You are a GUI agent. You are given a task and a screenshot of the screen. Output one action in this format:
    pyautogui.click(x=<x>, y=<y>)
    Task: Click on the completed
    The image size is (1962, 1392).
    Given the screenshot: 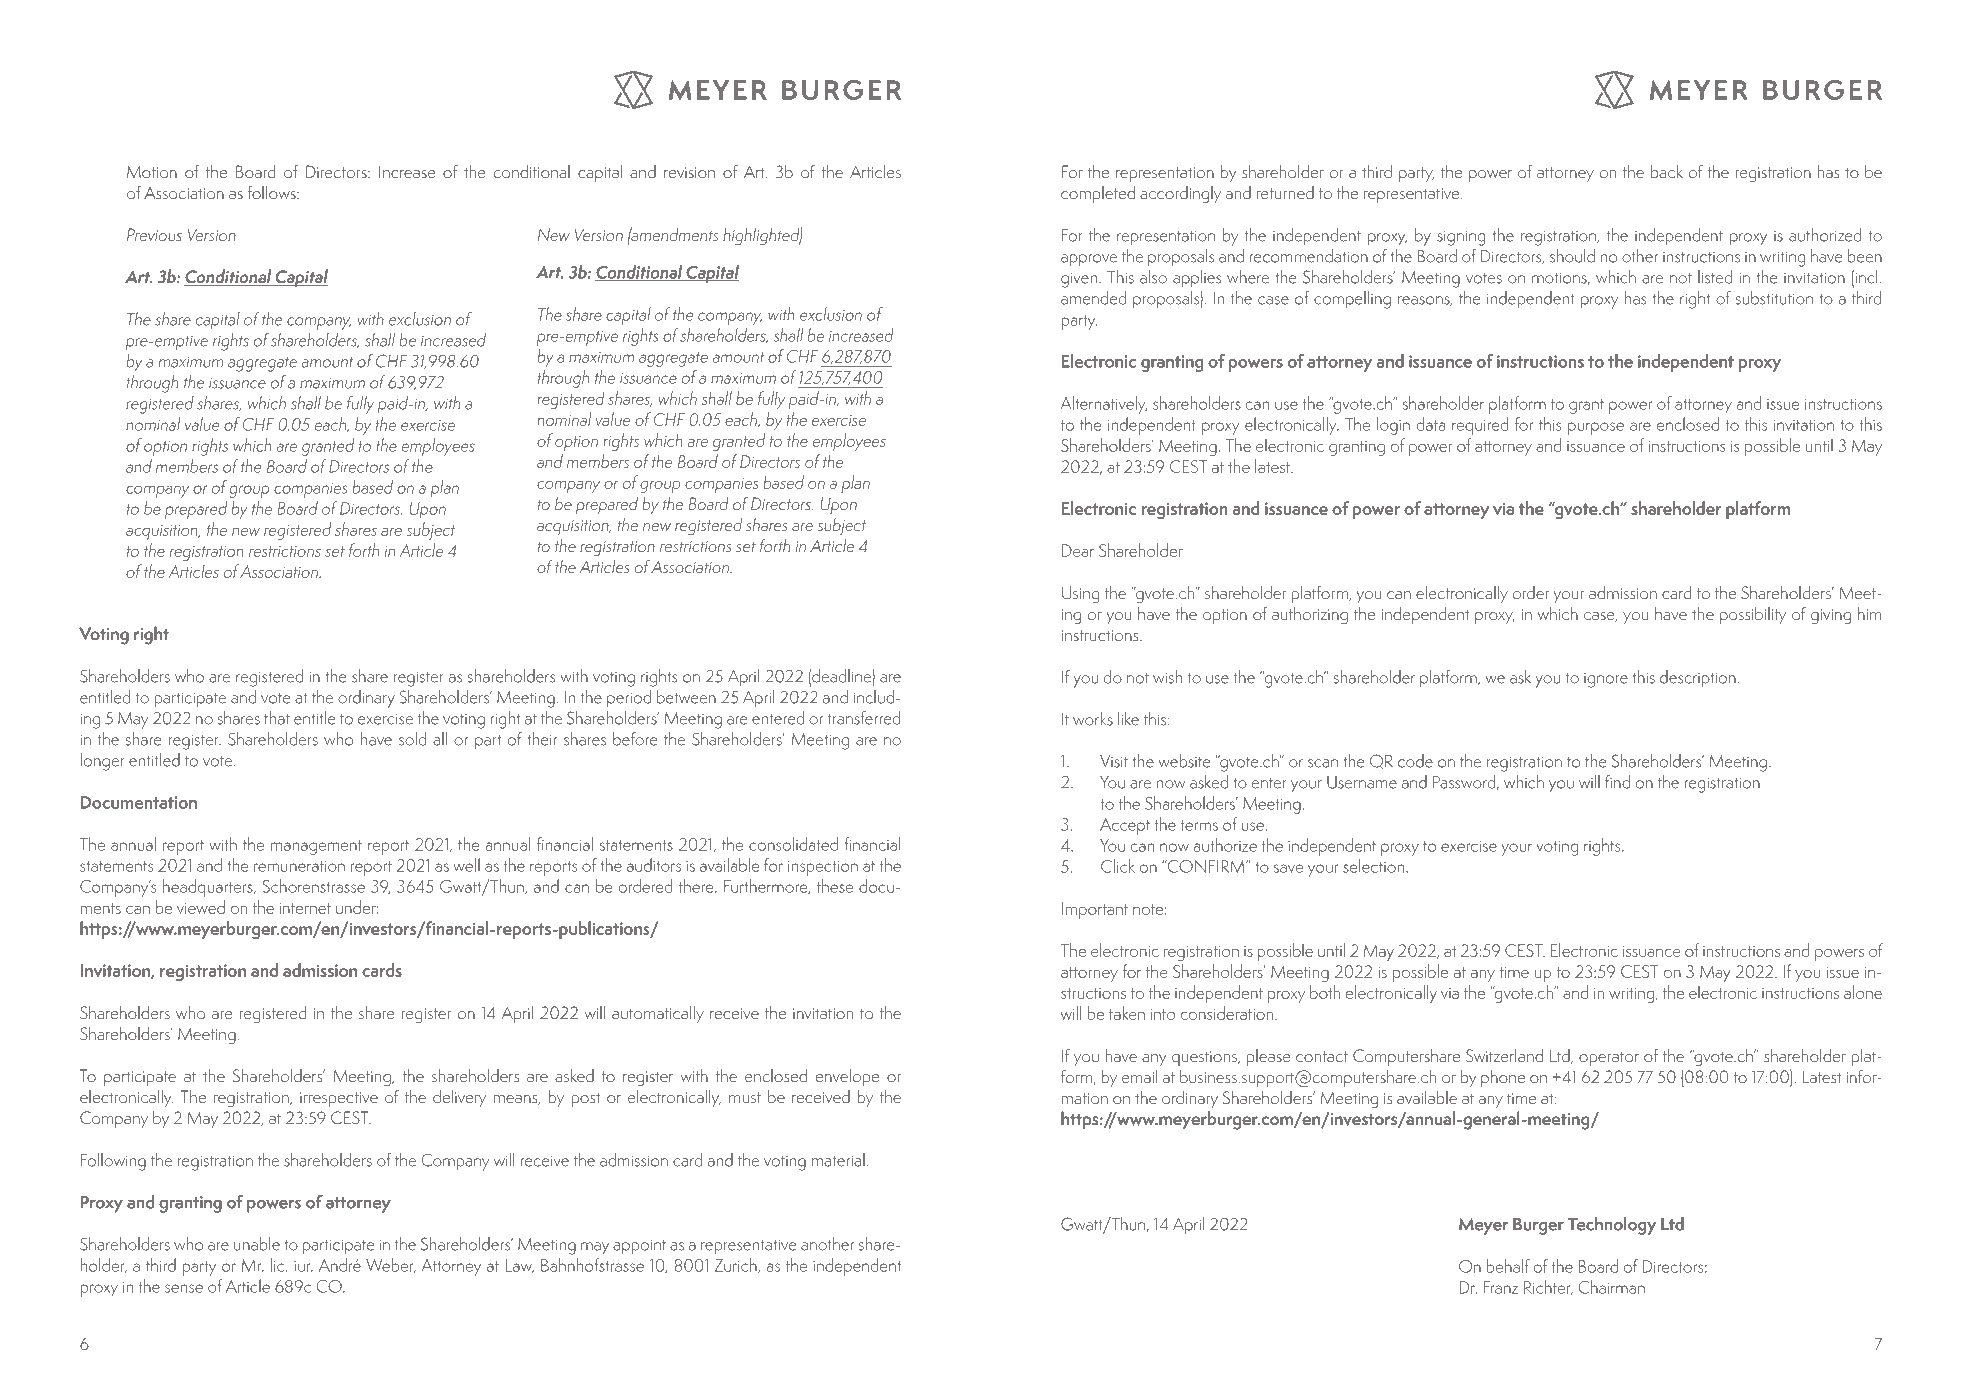 What is the action you would take?
    pyautogui.click(x=1098, y=194)
